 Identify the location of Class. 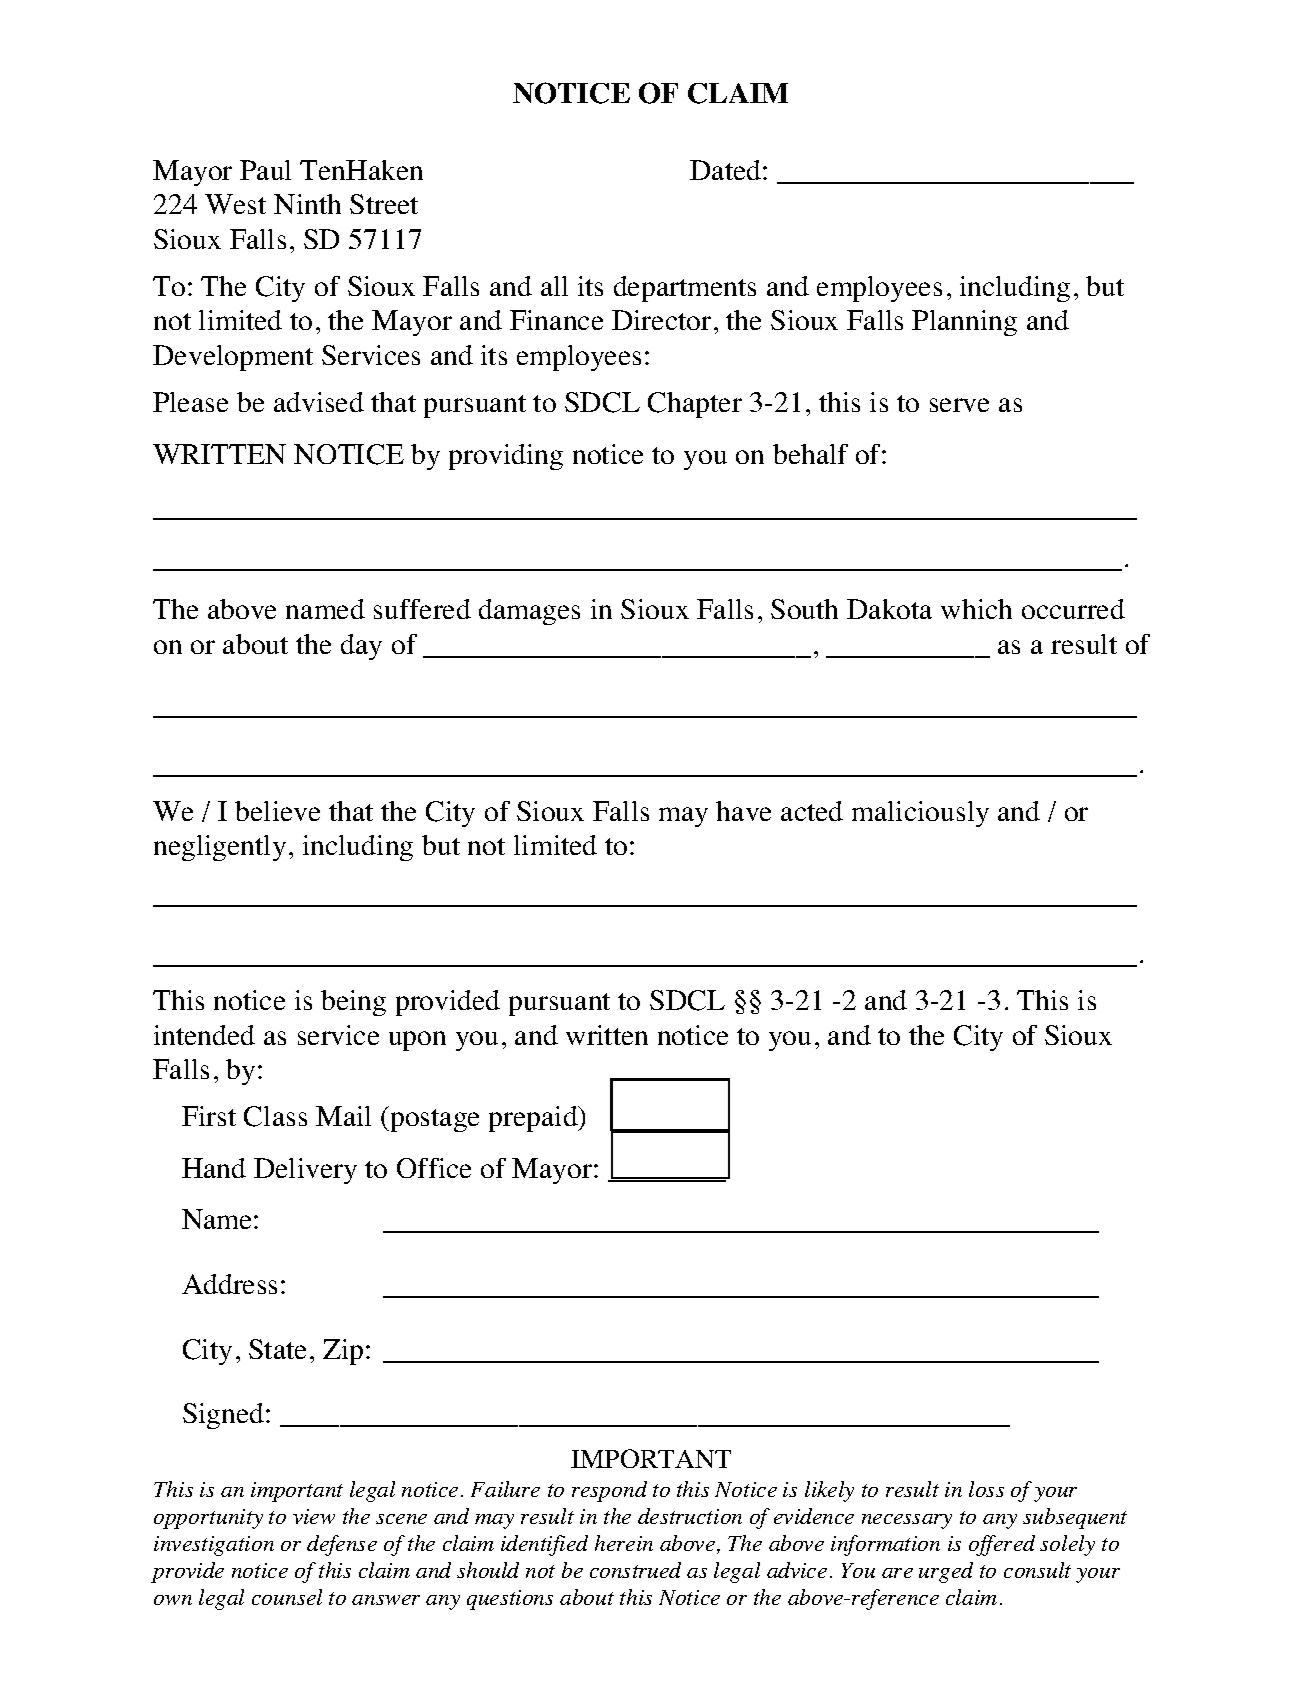
(275, 1116).
